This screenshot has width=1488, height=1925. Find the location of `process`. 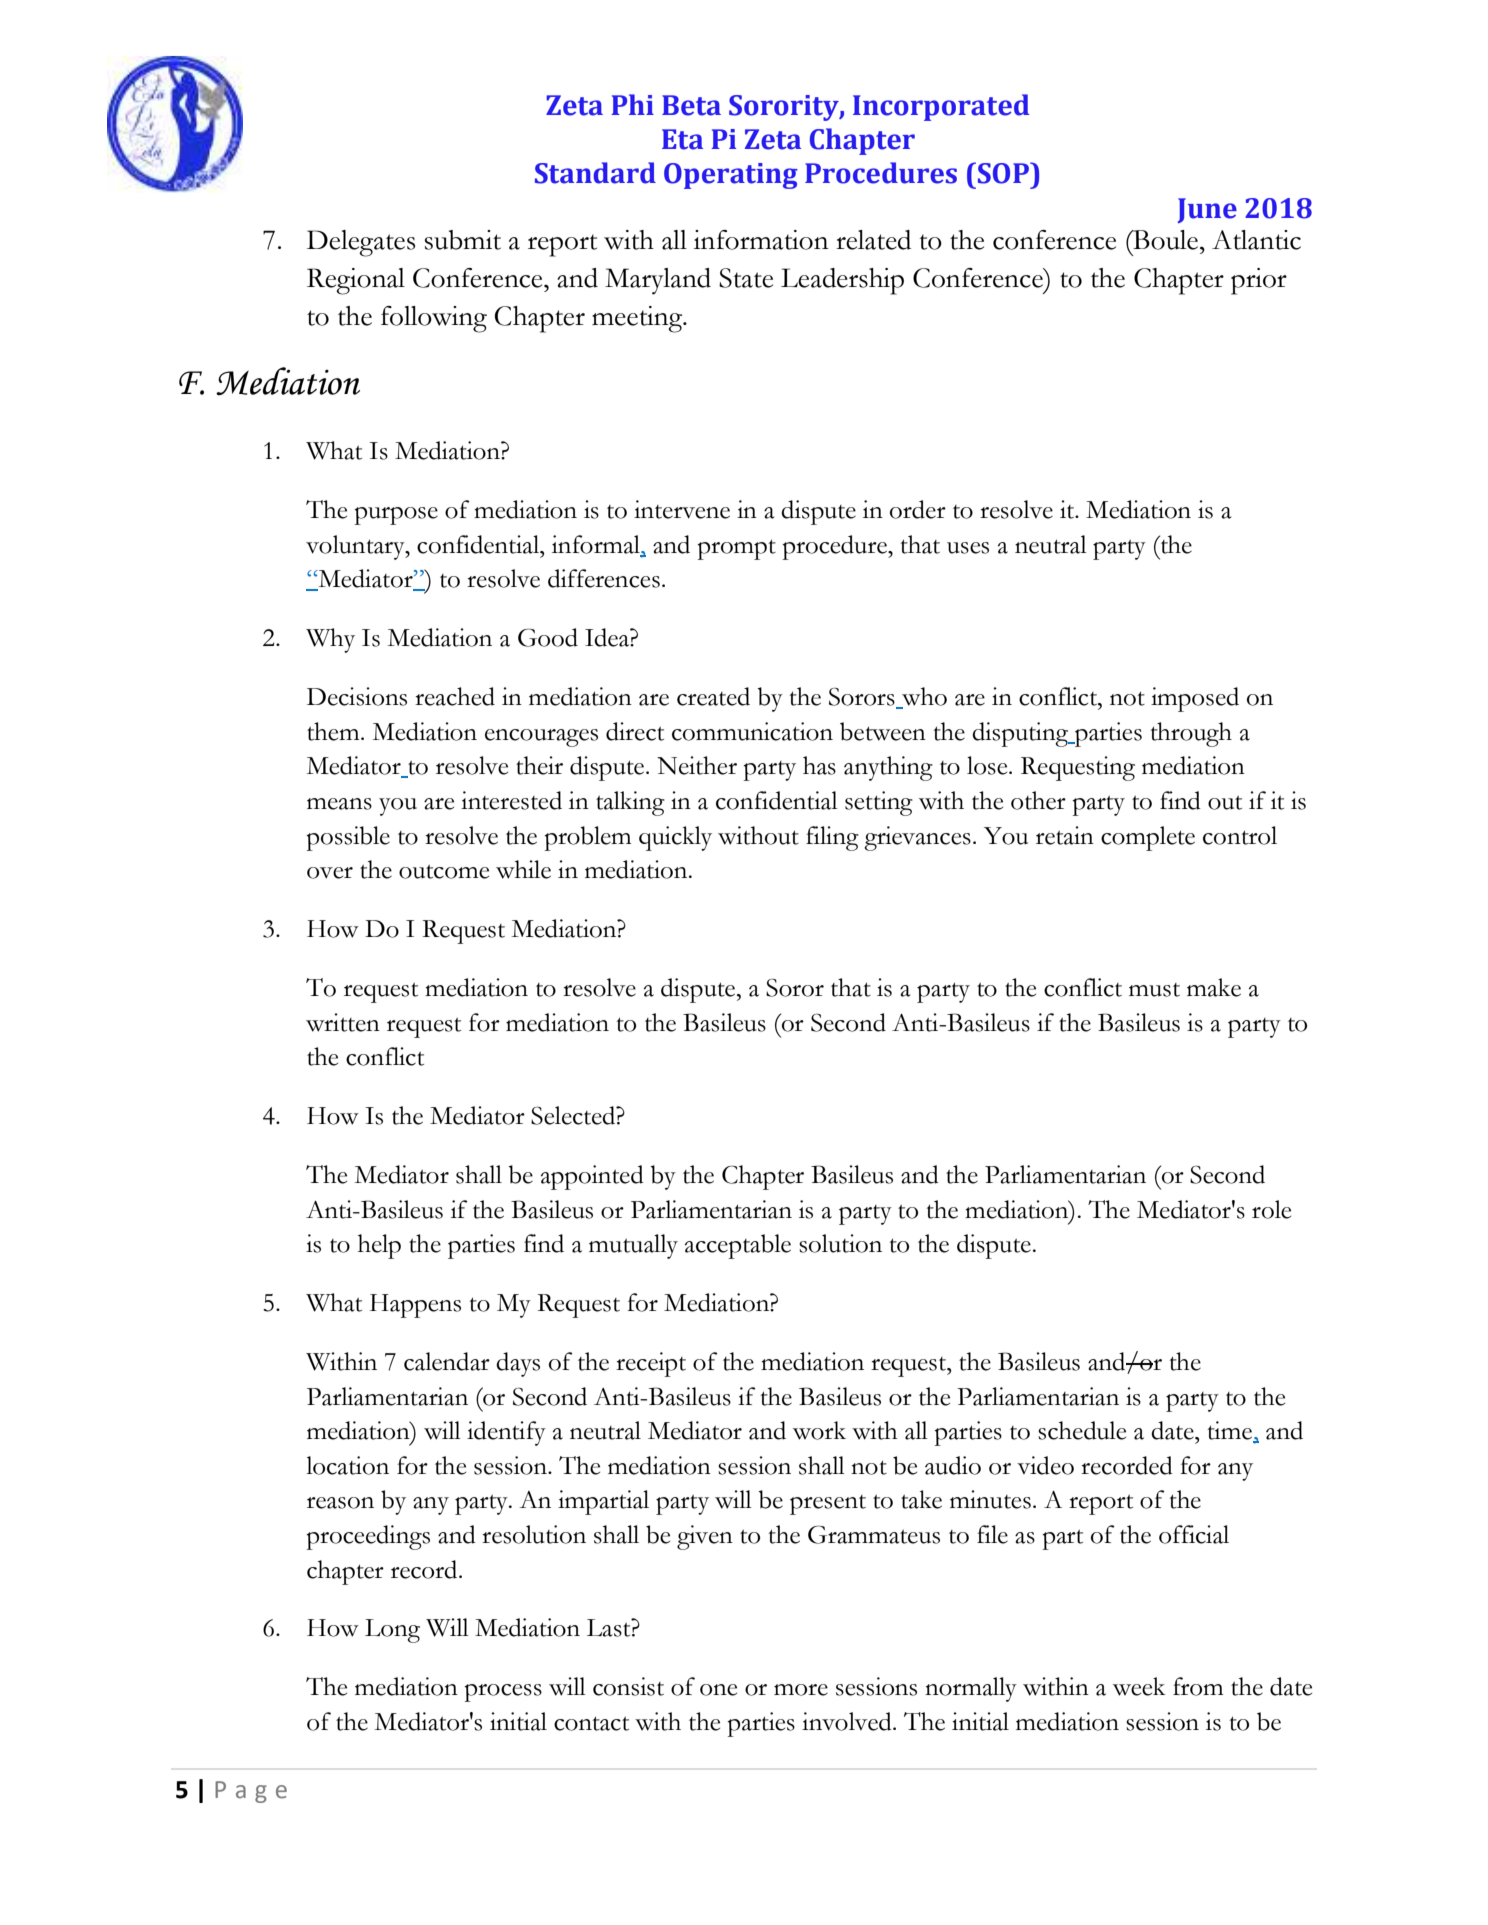

process is located at coordinates (503, 1693).
